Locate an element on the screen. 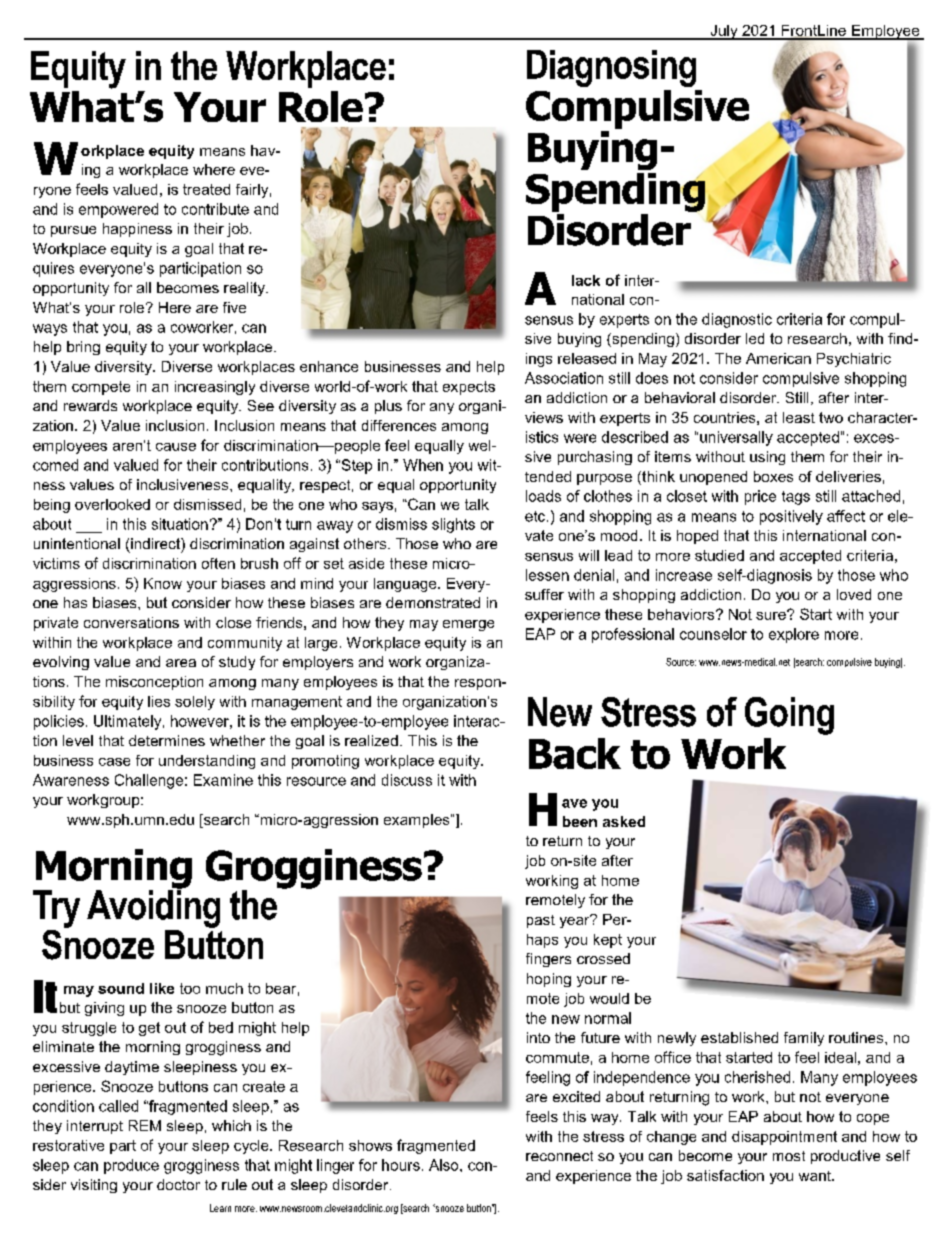  When is located at coordinates (423, 465).
